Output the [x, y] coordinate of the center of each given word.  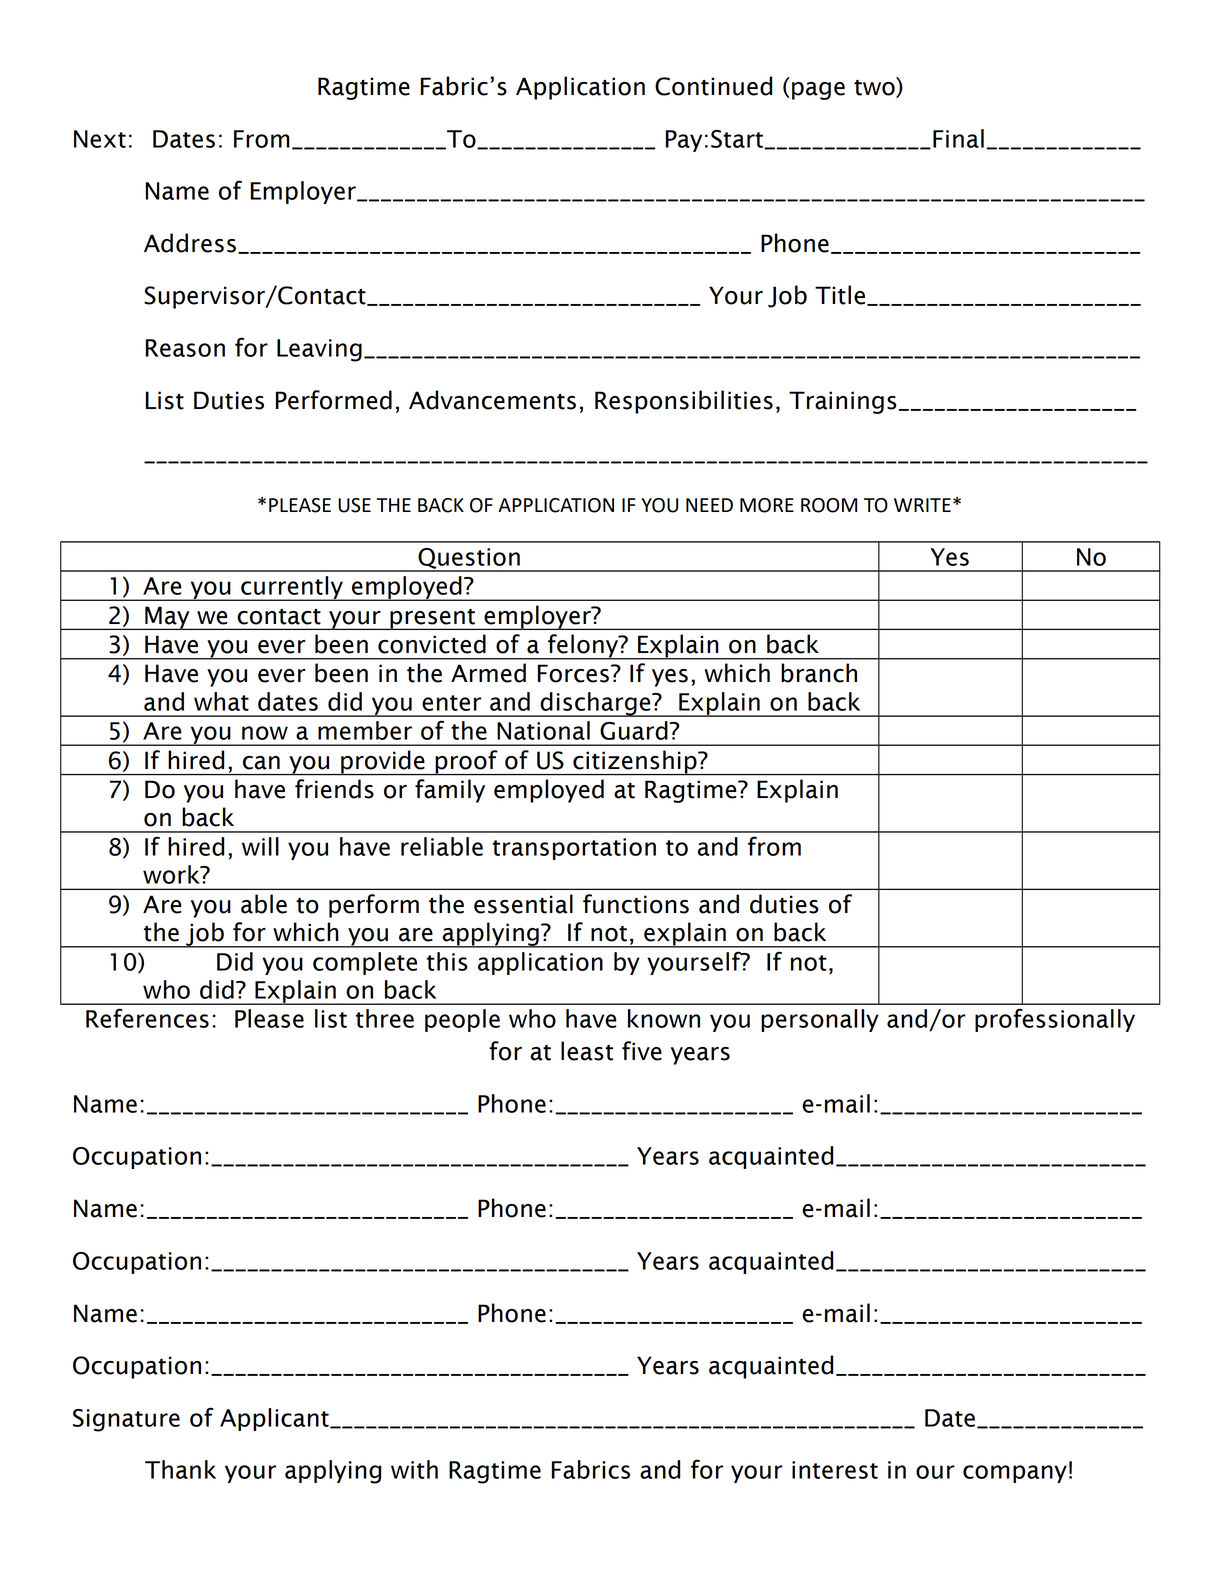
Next [100, 139]
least [587, 1051]
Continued [713, 86]
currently [292, 588]
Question [469, 559]
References [147, 1018]
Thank [180, 1469]
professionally [1055, 1020]
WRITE [922, 505]
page [818, 91]
